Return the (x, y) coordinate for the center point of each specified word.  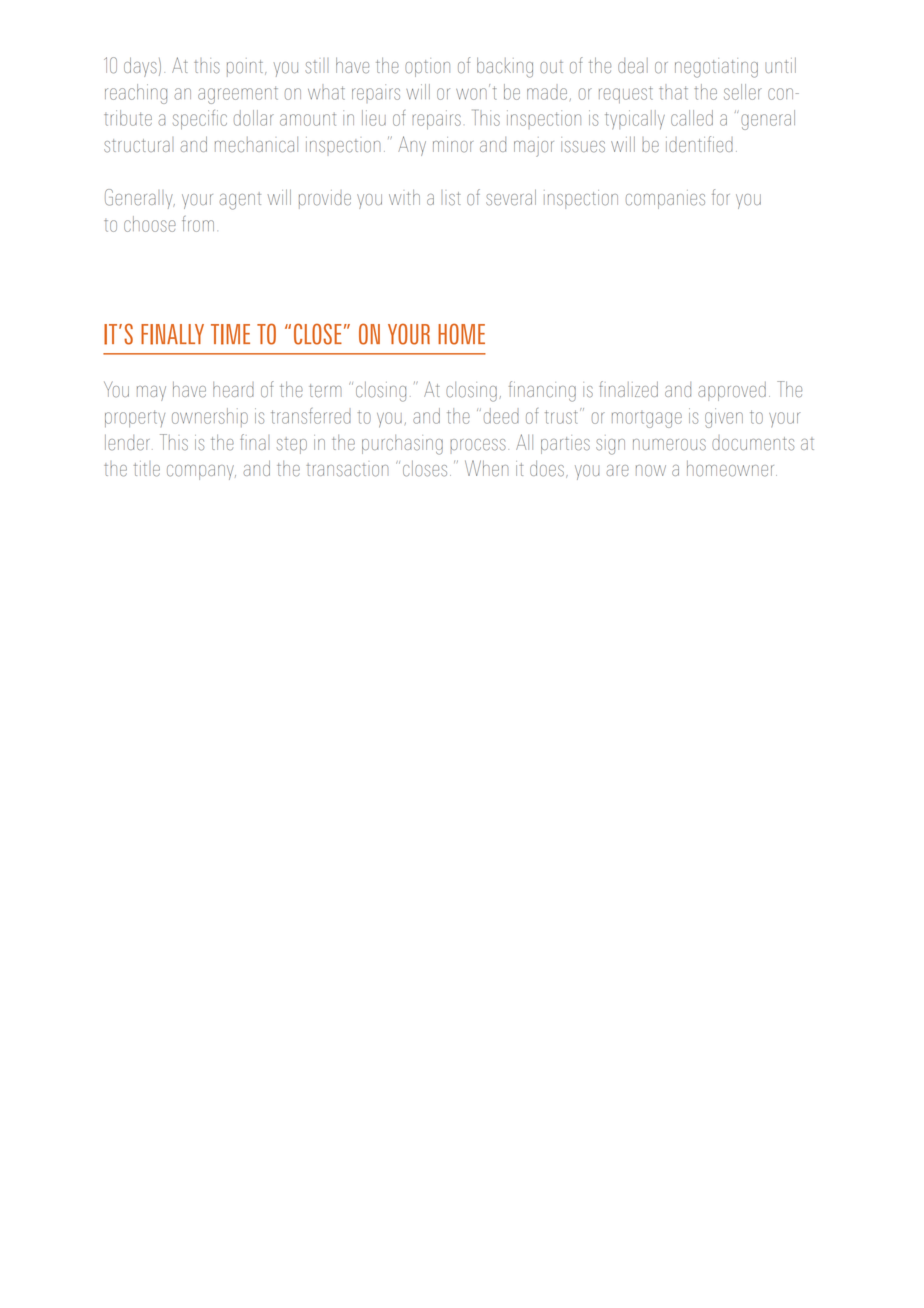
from (198, 224)
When (486, 468)
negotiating (716, 68)
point (246, 67)
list (451, 198)
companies (665, 199)
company (201, 472)
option (427, 67)
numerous (669, 445)
